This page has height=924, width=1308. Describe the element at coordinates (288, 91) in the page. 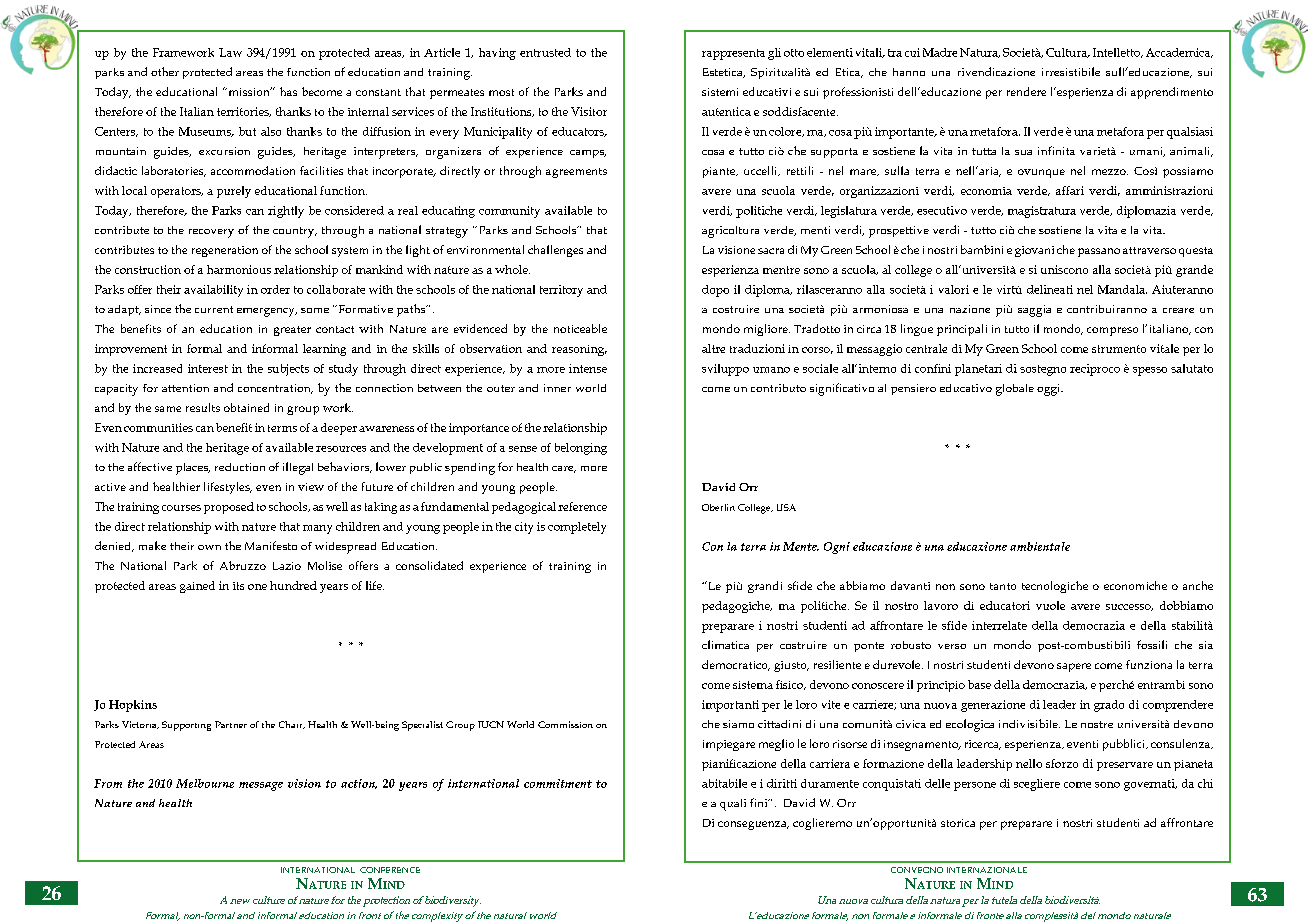

I see `has` at that location.
